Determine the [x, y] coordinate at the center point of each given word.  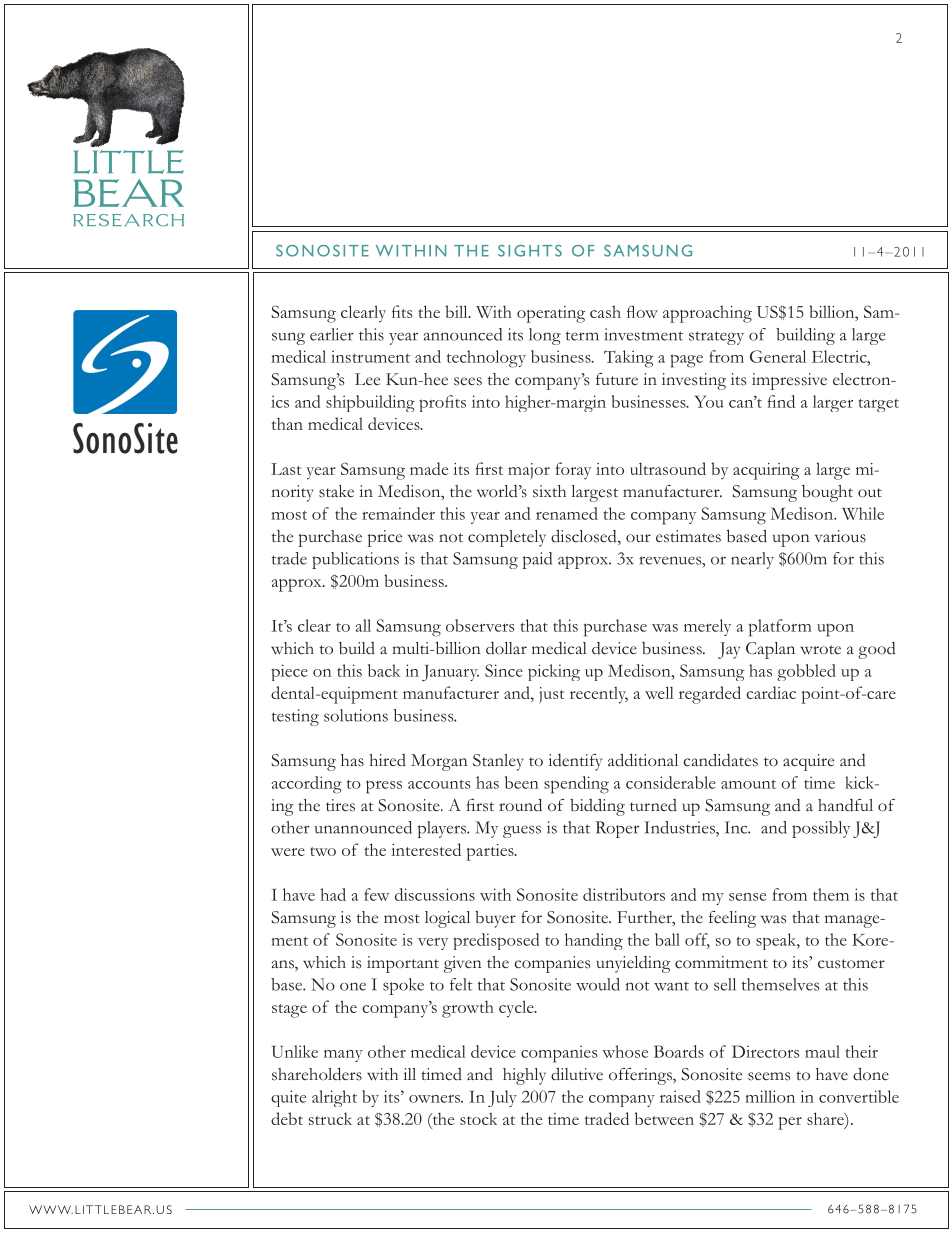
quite [288, 1098]
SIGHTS [530, 251]
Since [504, 670]
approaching [707, 314]
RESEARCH [128, 220]
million [770, 1096]
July [502, 1098]
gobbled [806, 672]
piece [289, 672]
